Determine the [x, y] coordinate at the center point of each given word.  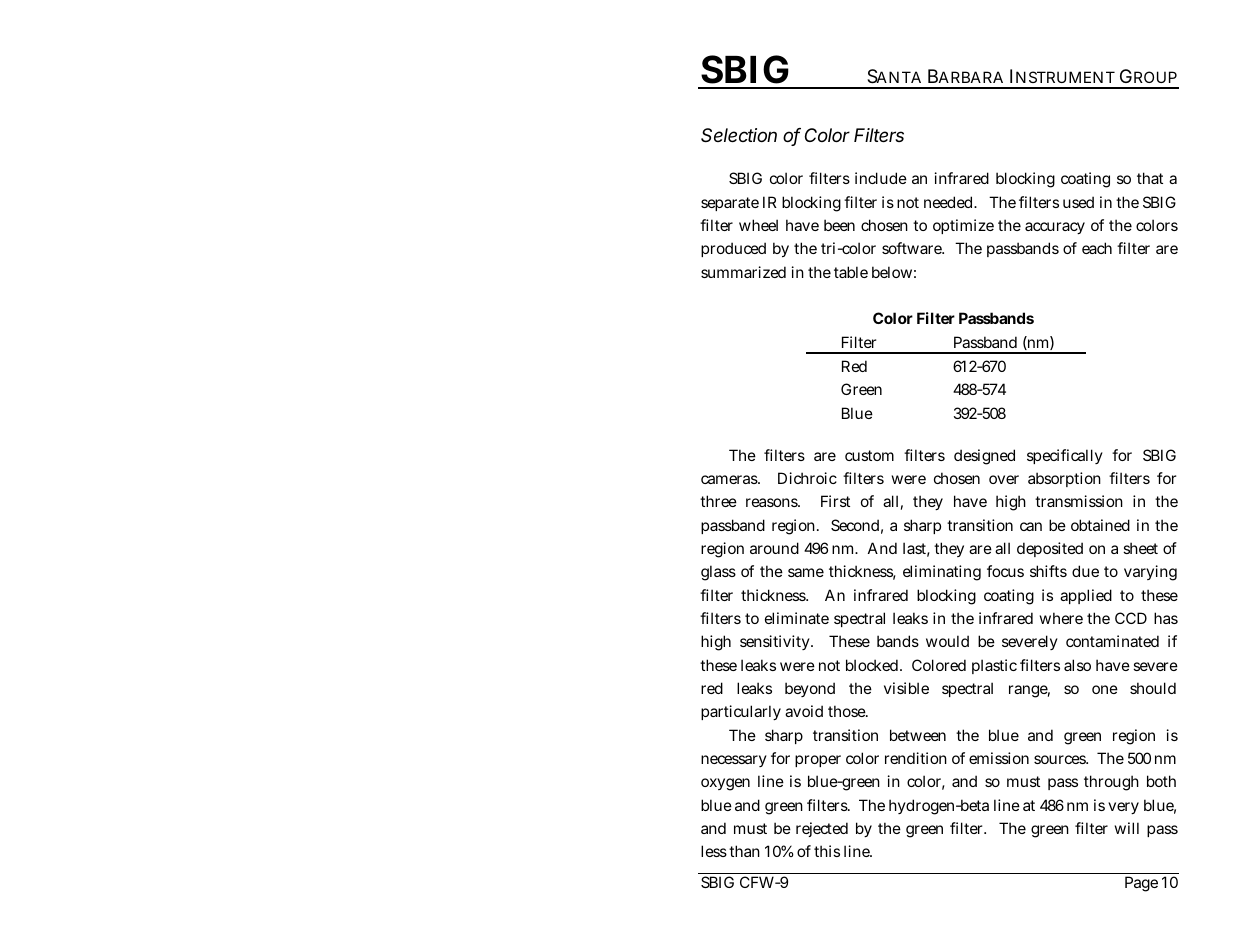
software [913, 248]
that [1150, 178]
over [1004, 479]
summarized [743, 272]
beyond [810, 689]
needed [950, 202]
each [1097, 248]
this [827, 851]
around [774, 548]
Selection [739, 135]
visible [906, 688]
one [1105, 689]
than [744, 851]
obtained [1100, 525]
